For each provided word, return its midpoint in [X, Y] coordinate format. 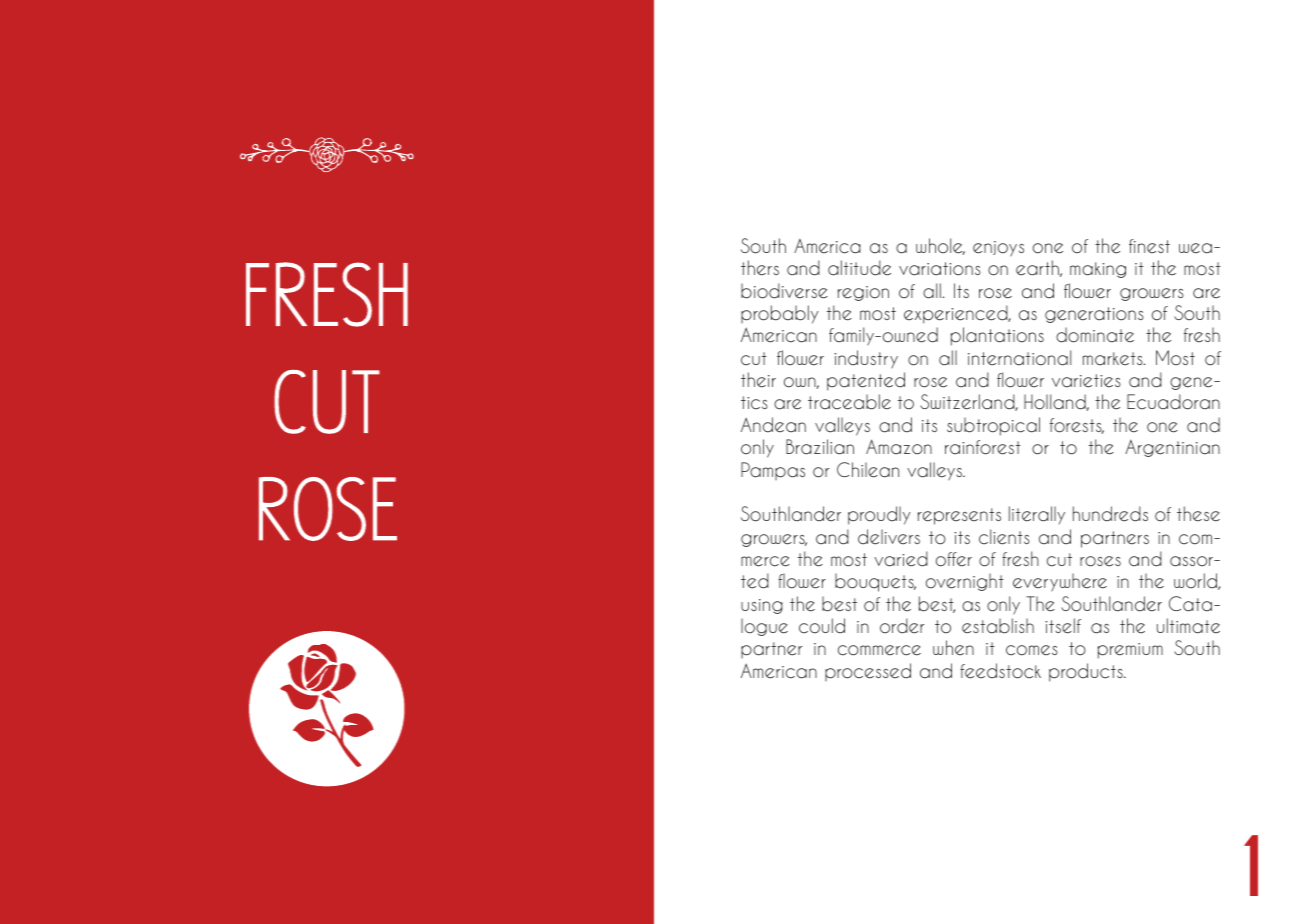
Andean [773, 425]
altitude [859, 268]
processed [868, 672]
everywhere [1060, 582]
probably [780, 314]
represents [959, 516]
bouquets [875, 582]
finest [1149, 246]
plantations [997, 336]
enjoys [998, 249]
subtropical [993, 426]
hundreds [1110, 514]
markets [1114, 359]
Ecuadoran [1173, 402]
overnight [965, 582]
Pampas [773, 471]
